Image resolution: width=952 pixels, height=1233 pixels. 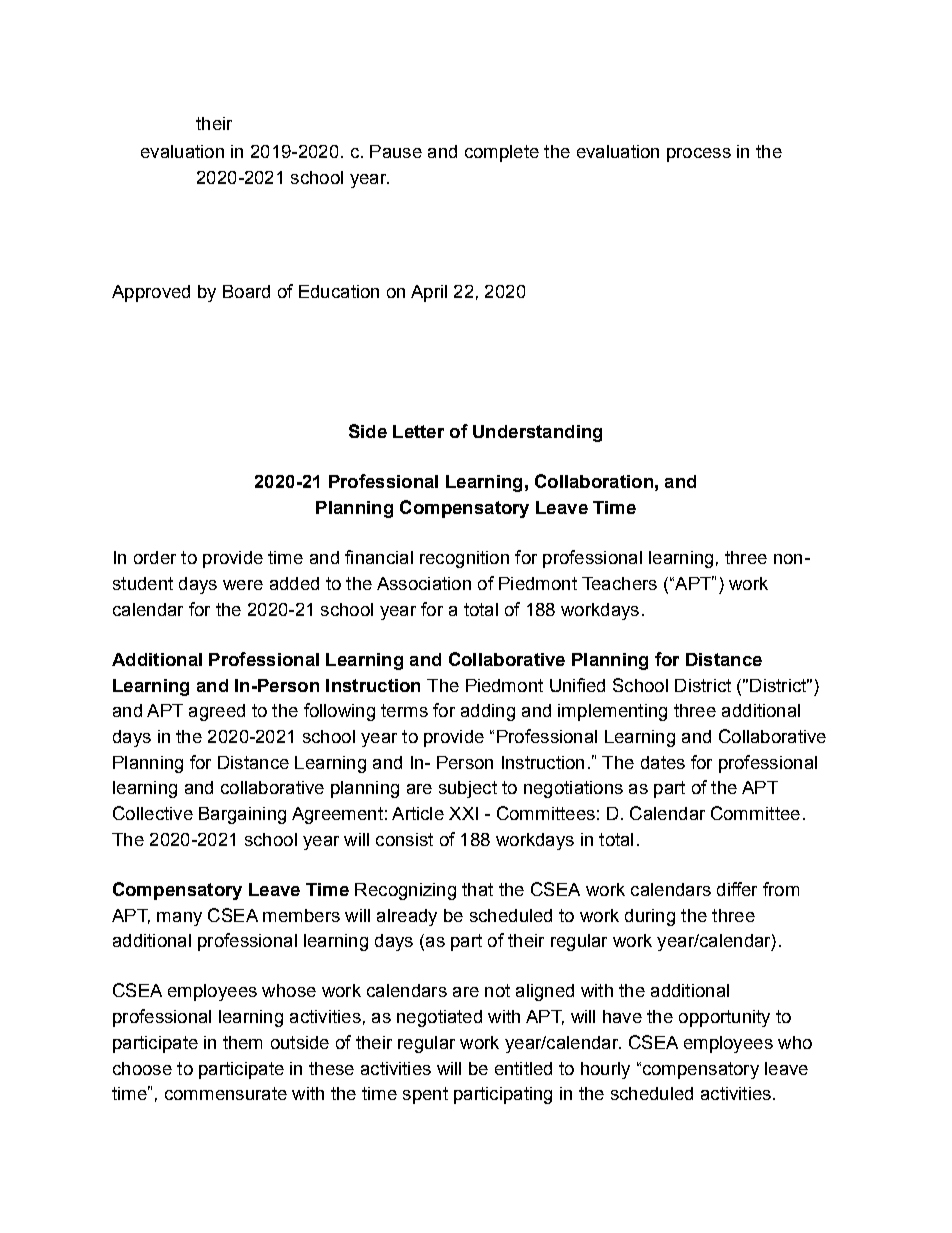 I want to click on commensurate, so click(x=226, y=1093).
